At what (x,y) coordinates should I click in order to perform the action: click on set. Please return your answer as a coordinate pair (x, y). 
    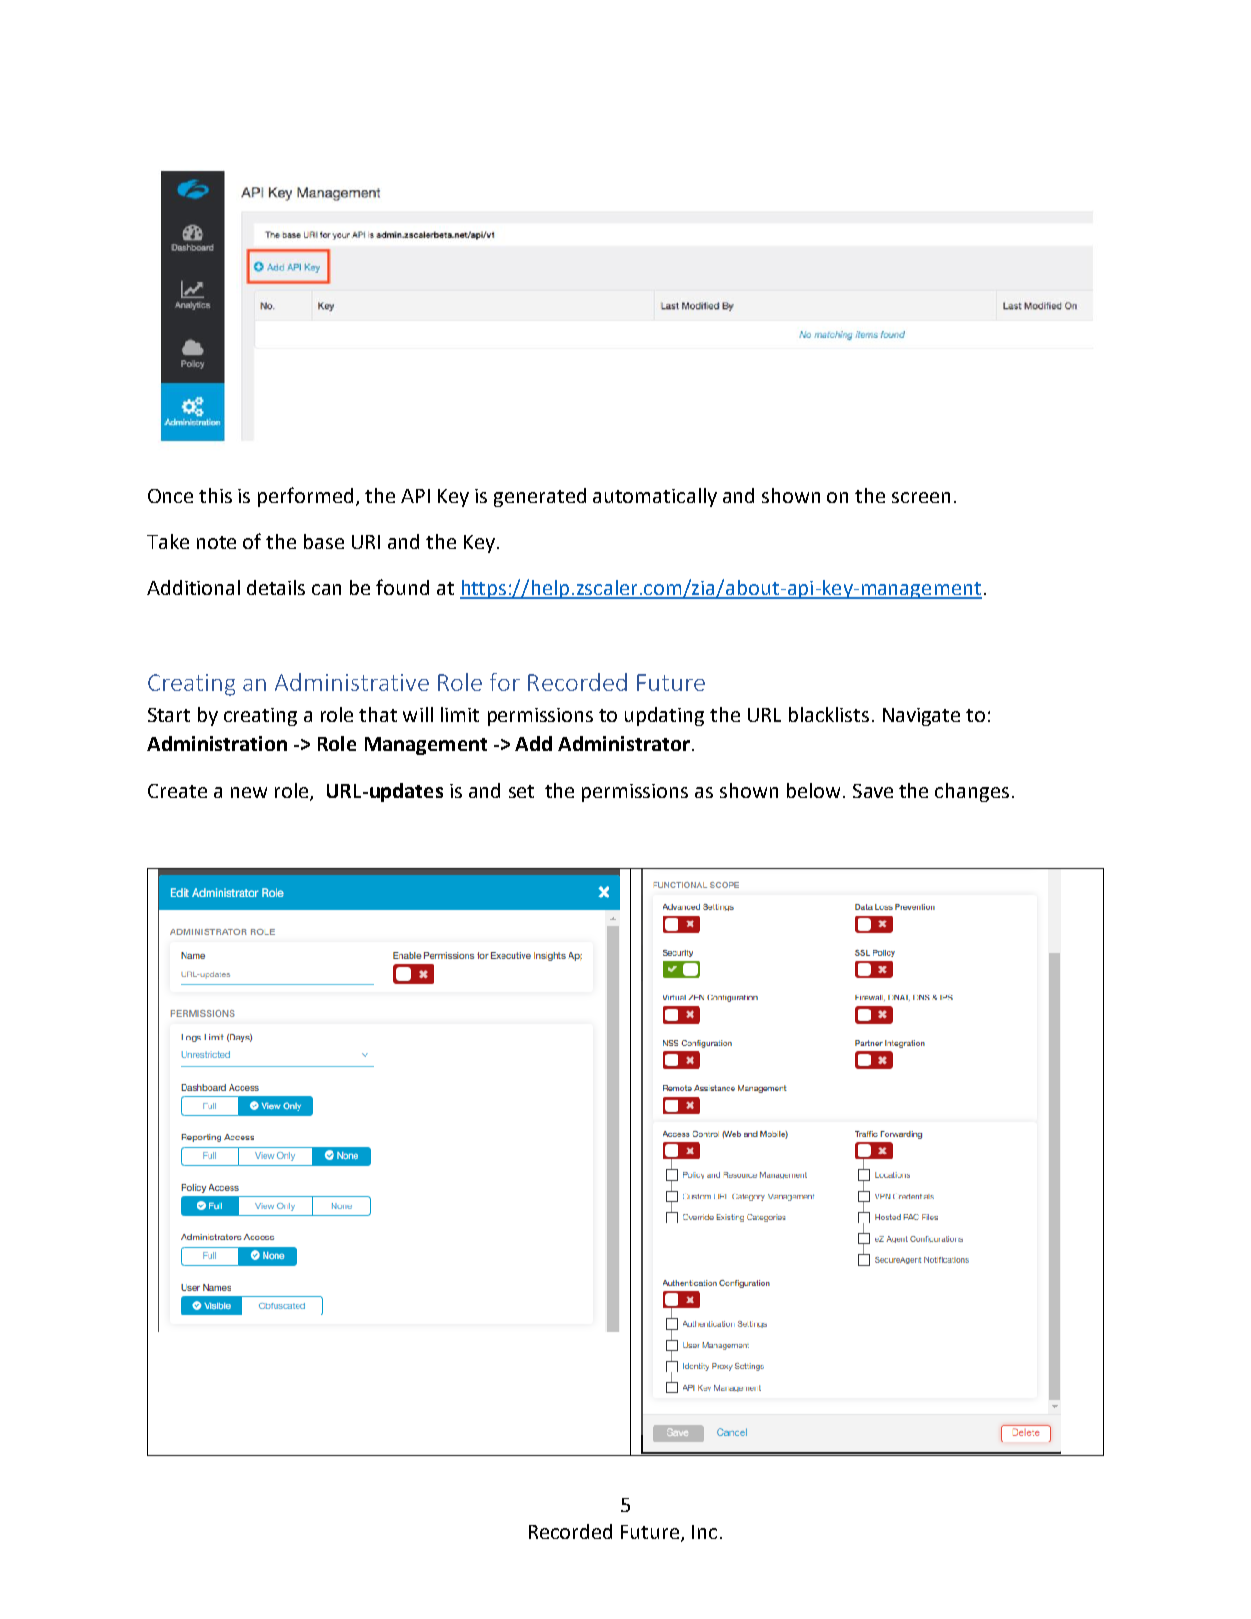
    Looking at the image, I should click on (521, 791).
